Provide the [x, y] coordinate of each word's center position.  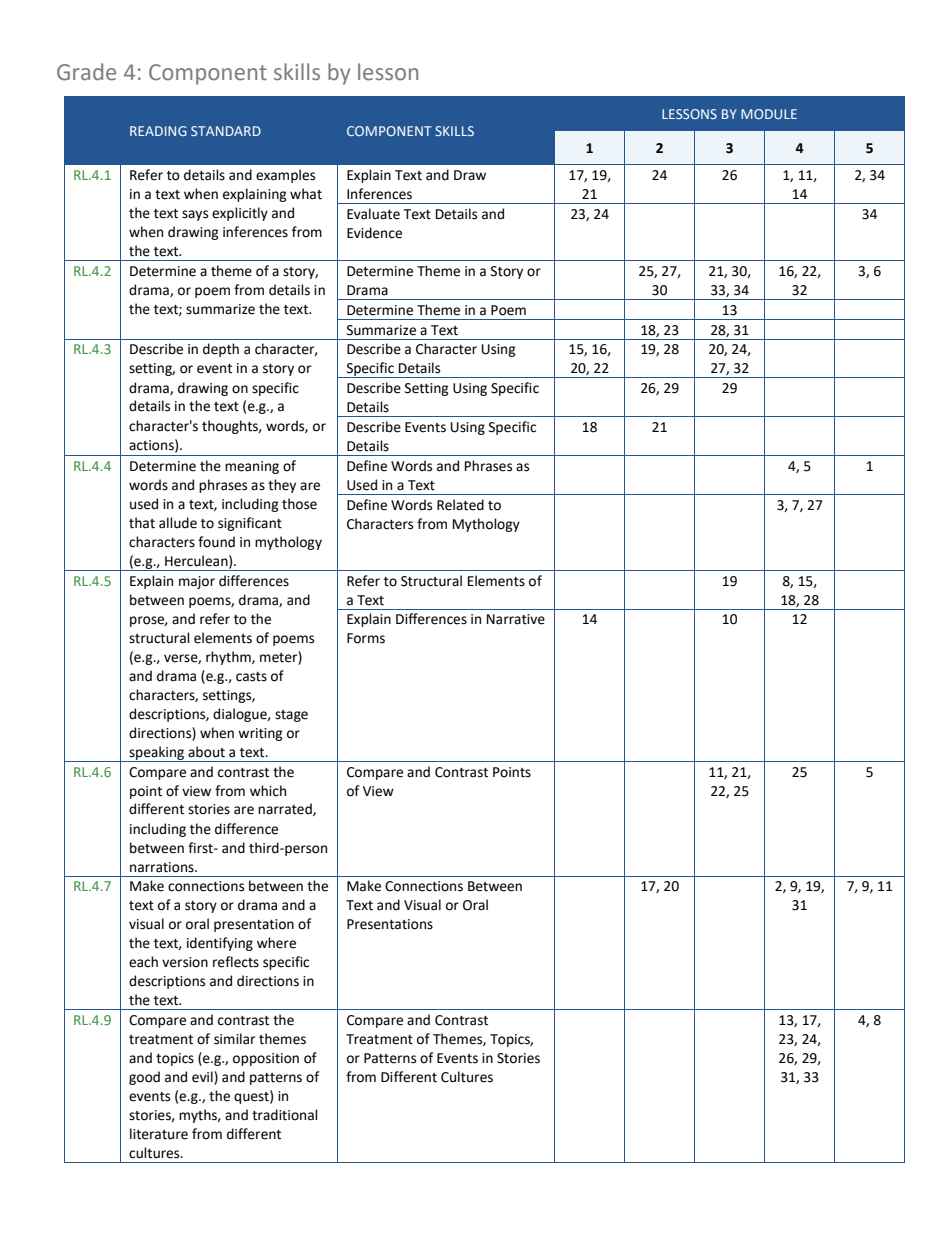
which [268, 791]
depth [221, 350]
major [197, 582]
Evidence [374, 233]
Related [460, 505]
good [144, 1078]
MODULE [769, 114]
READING [158, 131]
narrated [286, 809]
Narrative [516, 619]
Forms [366, 638]
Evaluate [373, 214]
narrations [163, 867]
